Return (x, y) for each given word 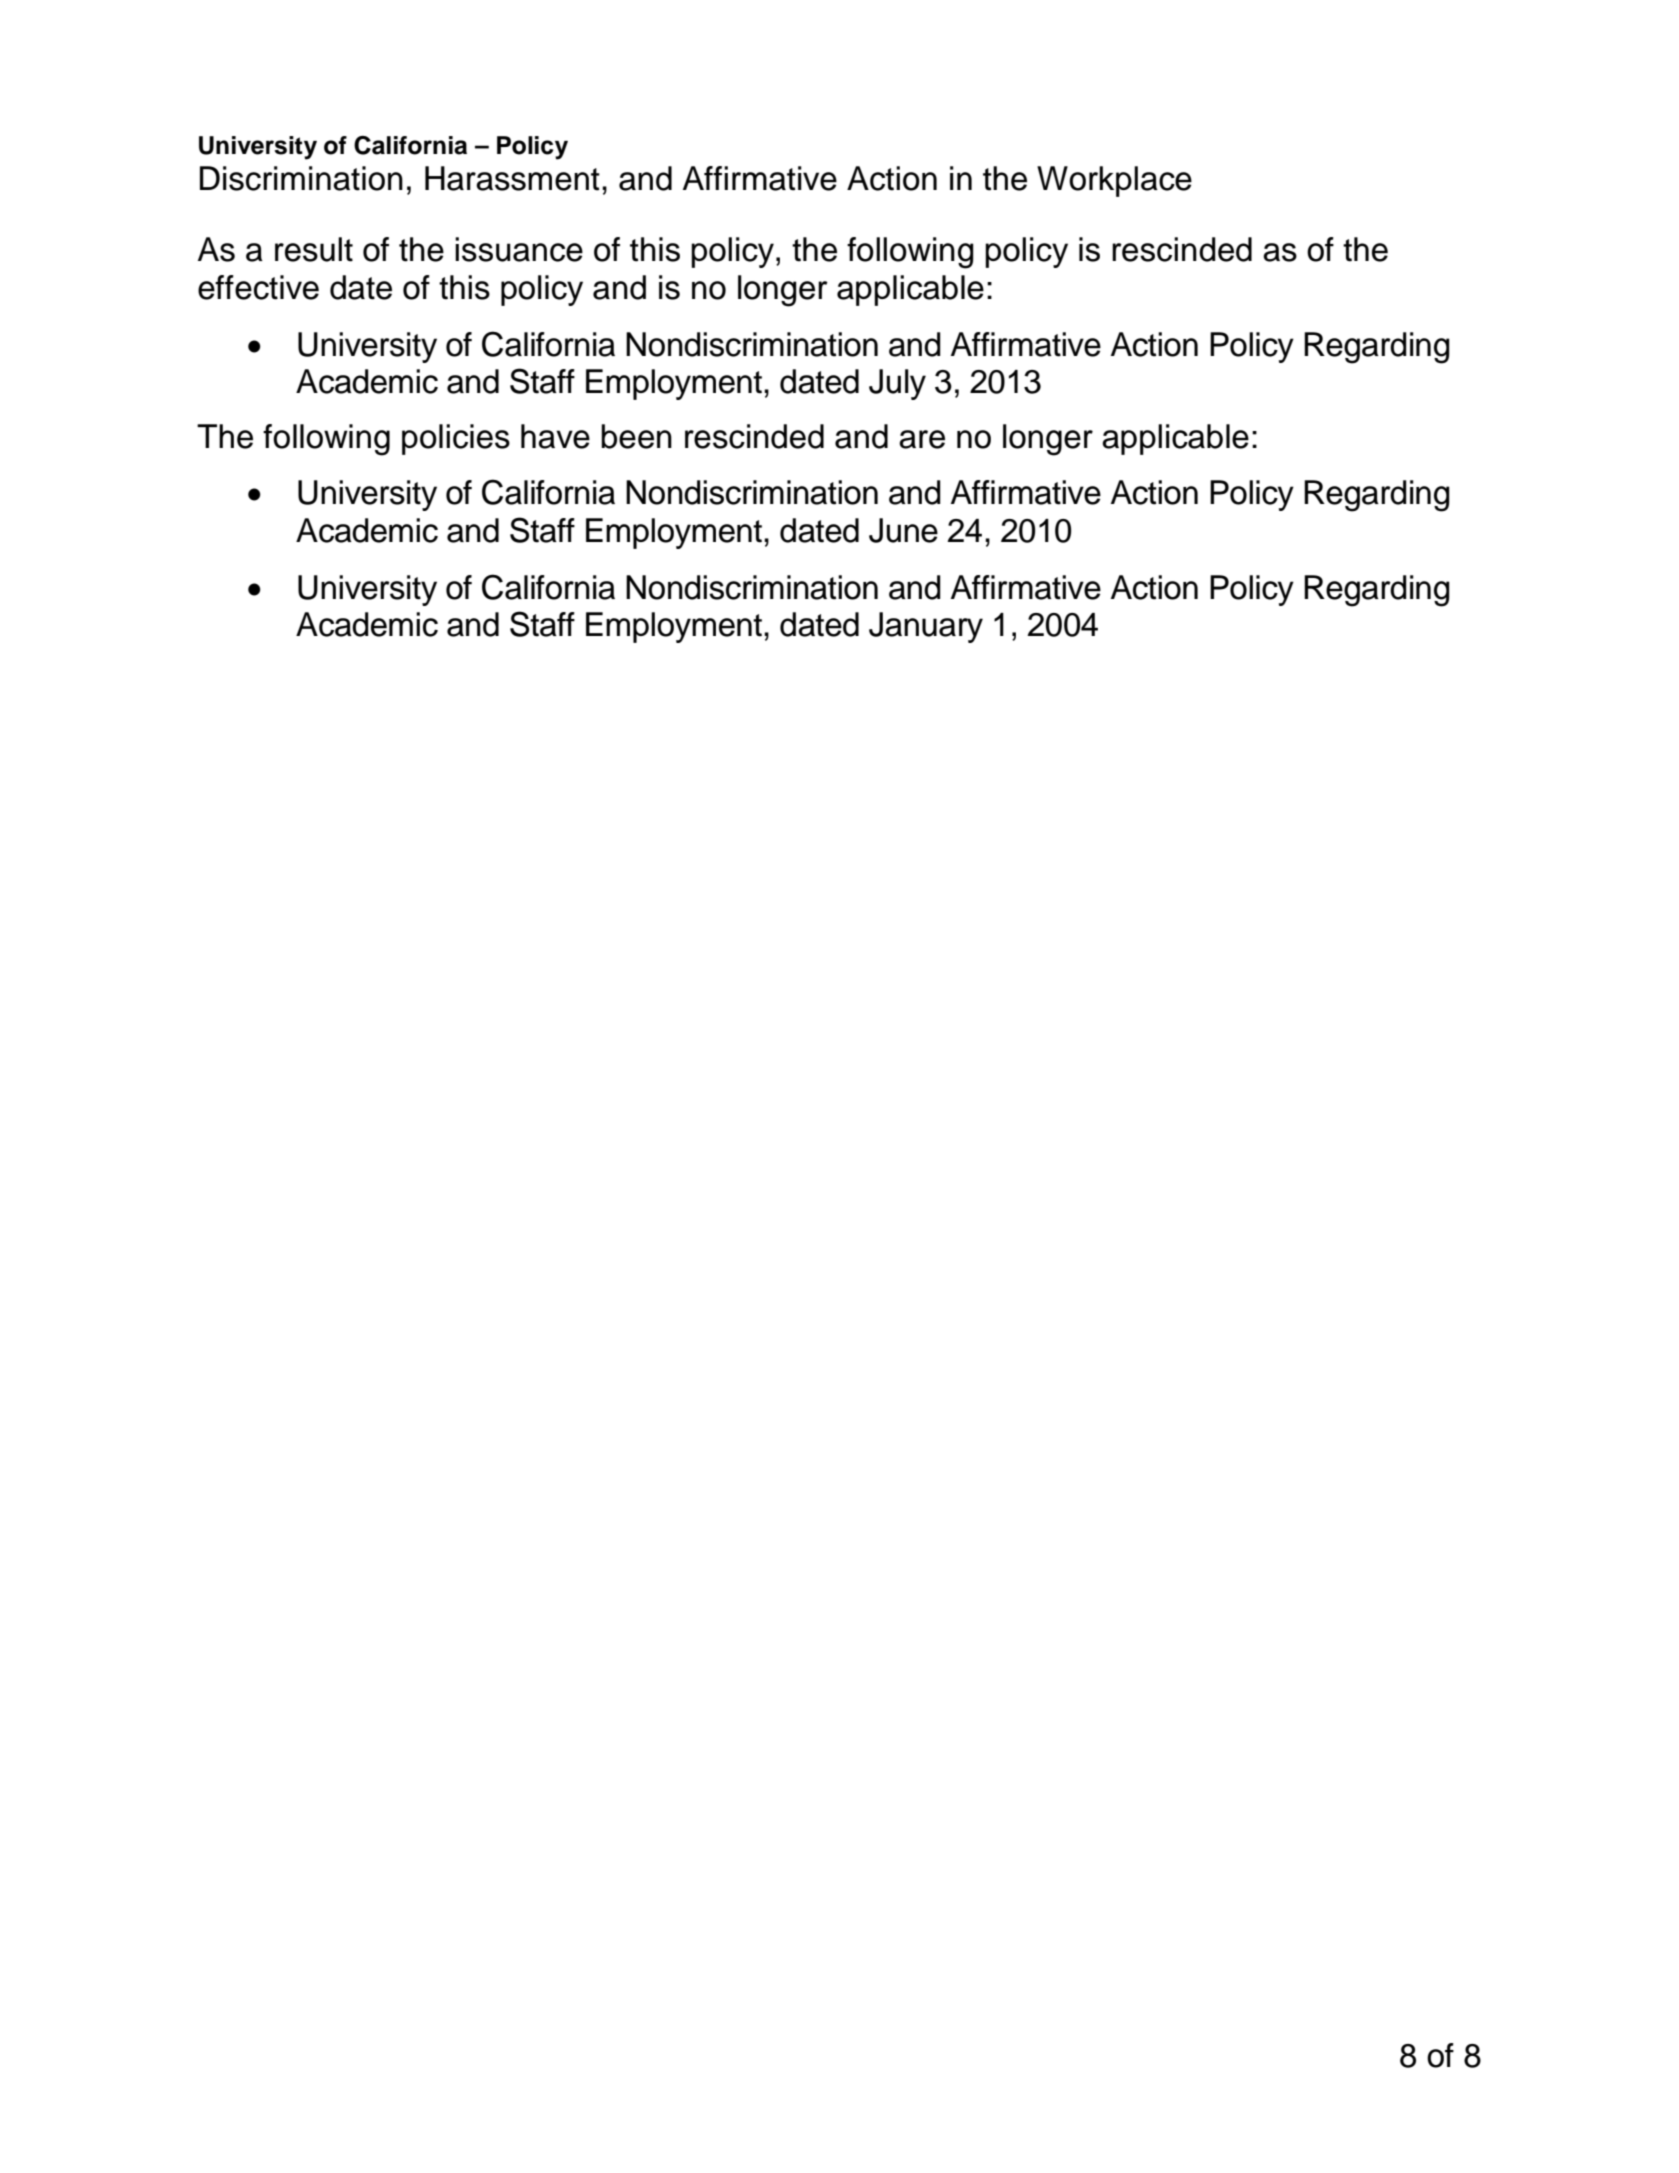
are (922, 439)
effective (258, 287)
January (926, 627)
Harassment (512, 178)
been (636, 436)
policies (456, 439)
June (903, 530)
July (897, 384)
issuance (519, 249)
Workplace (1114, 181)
